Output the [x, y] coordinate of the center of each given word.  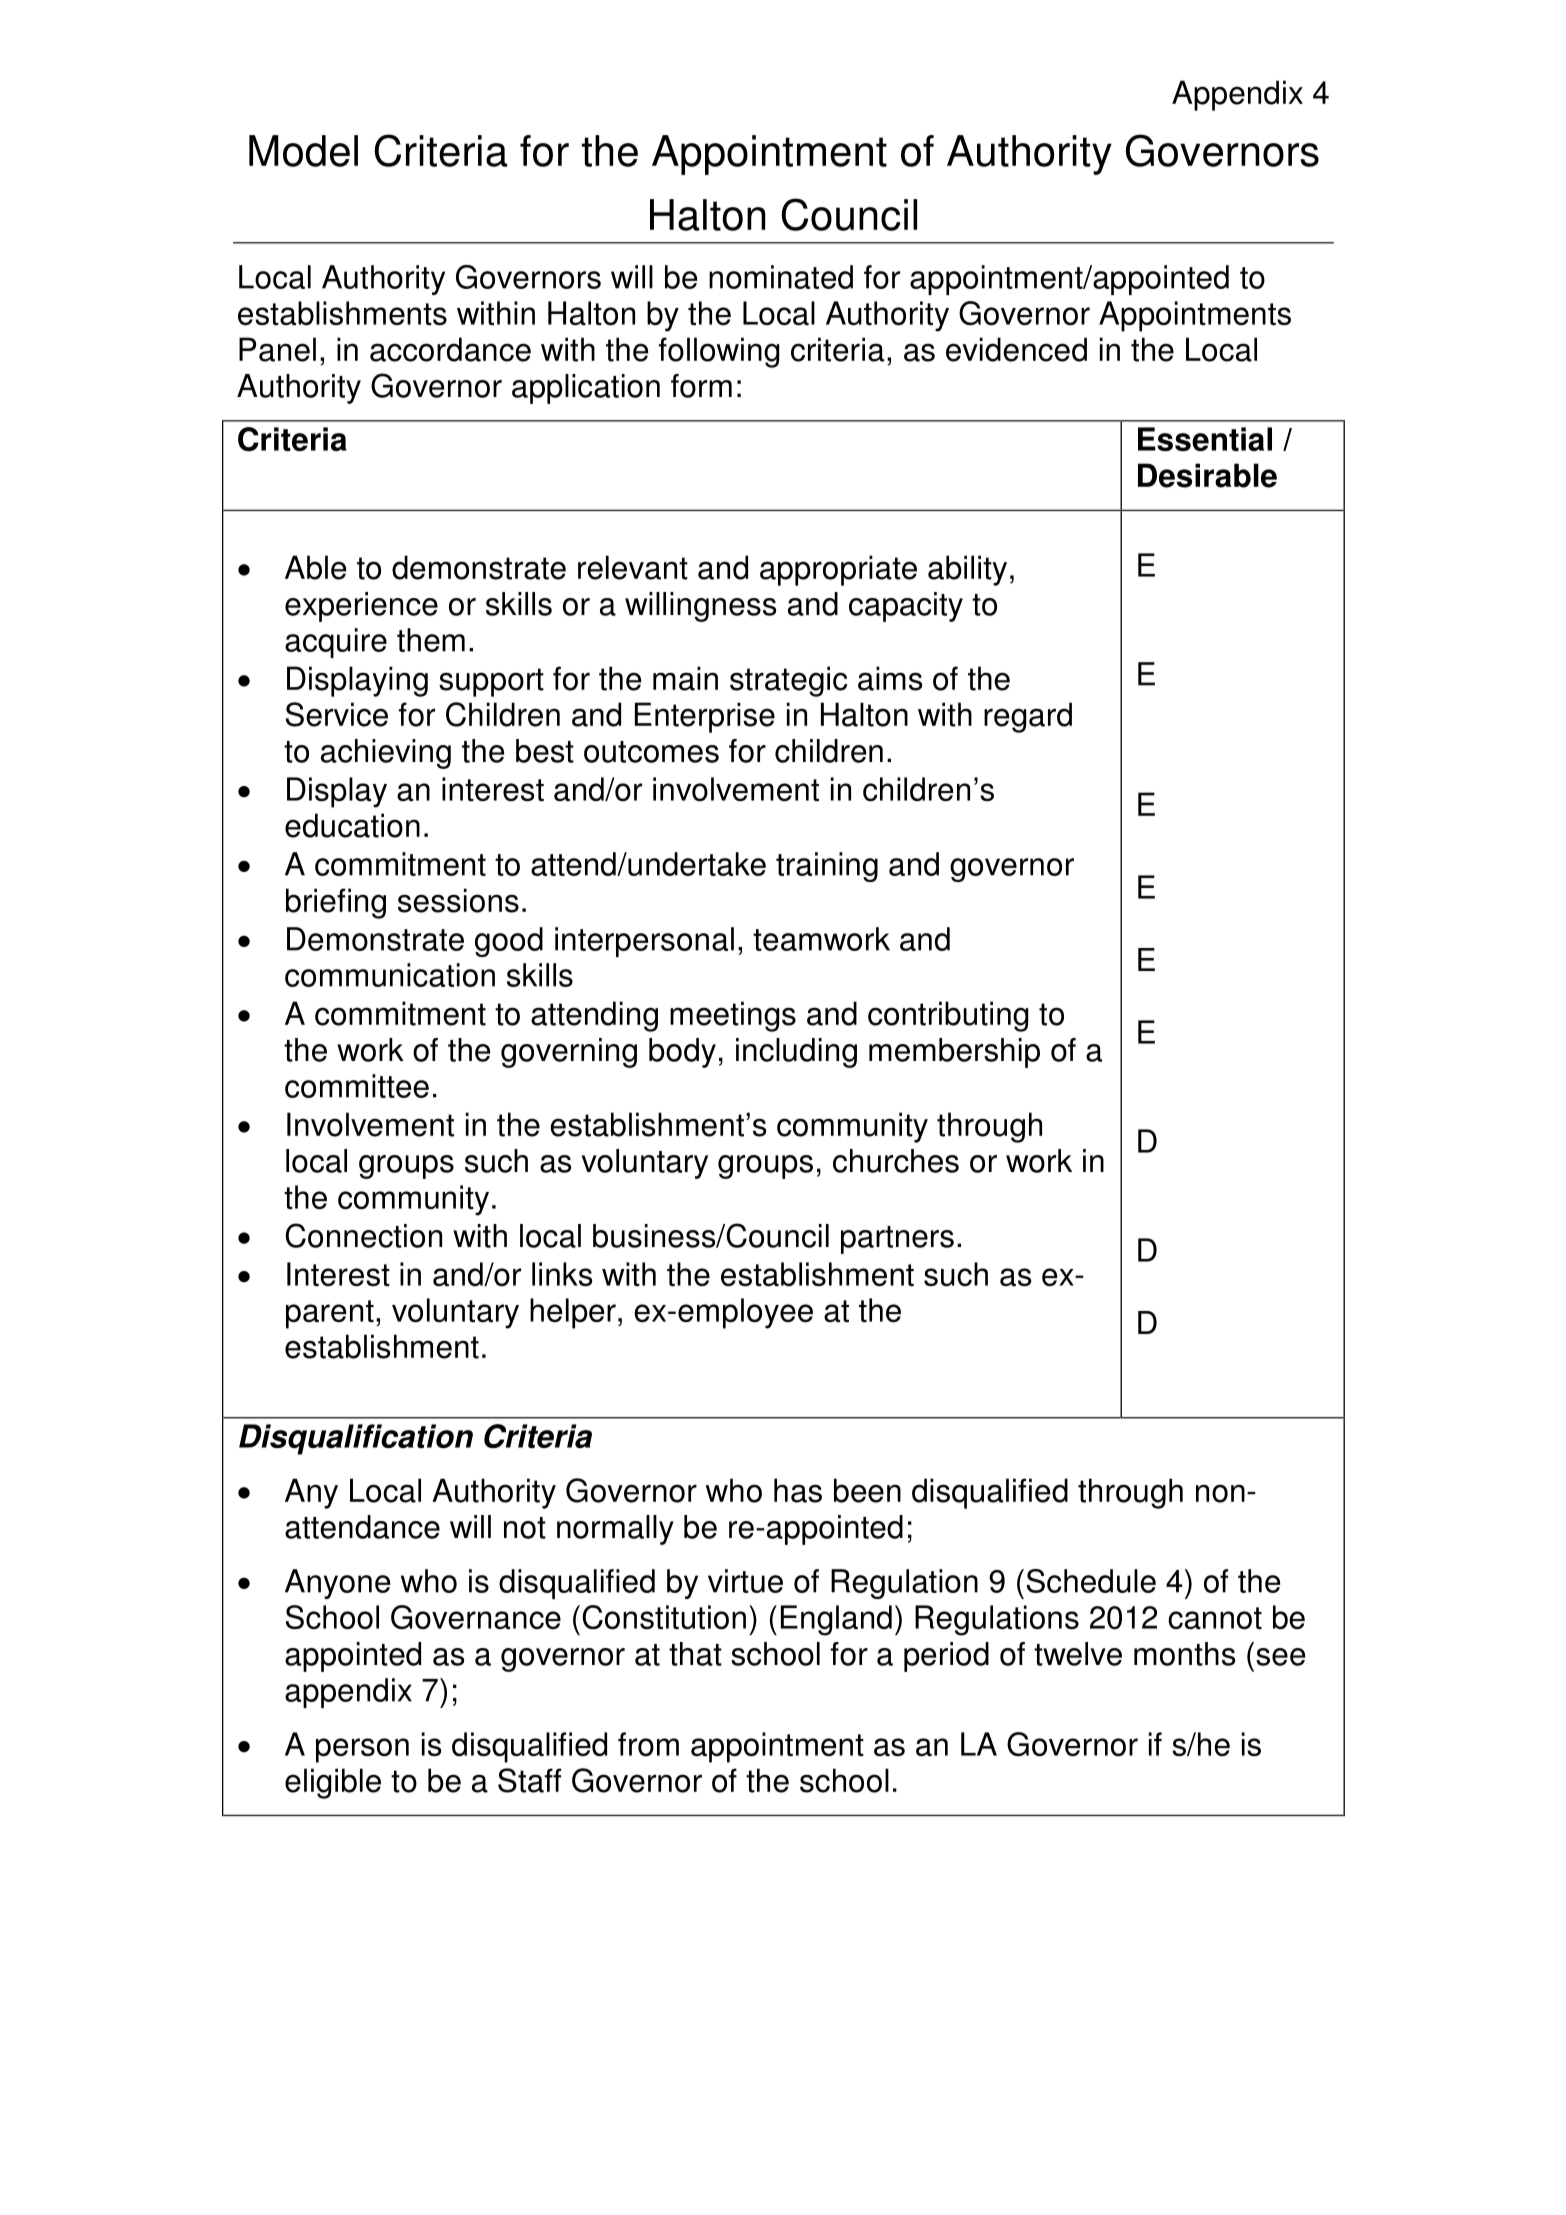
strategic [788, 681]
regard [1028, 717]
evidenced [1016, 349]
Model [303, 151]
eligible [333, 1783]
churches [896, 1161]
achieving [386, 754]
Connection [363, 1235]
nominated [781, 277]
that [695, 1654]
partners [897, 1240]
